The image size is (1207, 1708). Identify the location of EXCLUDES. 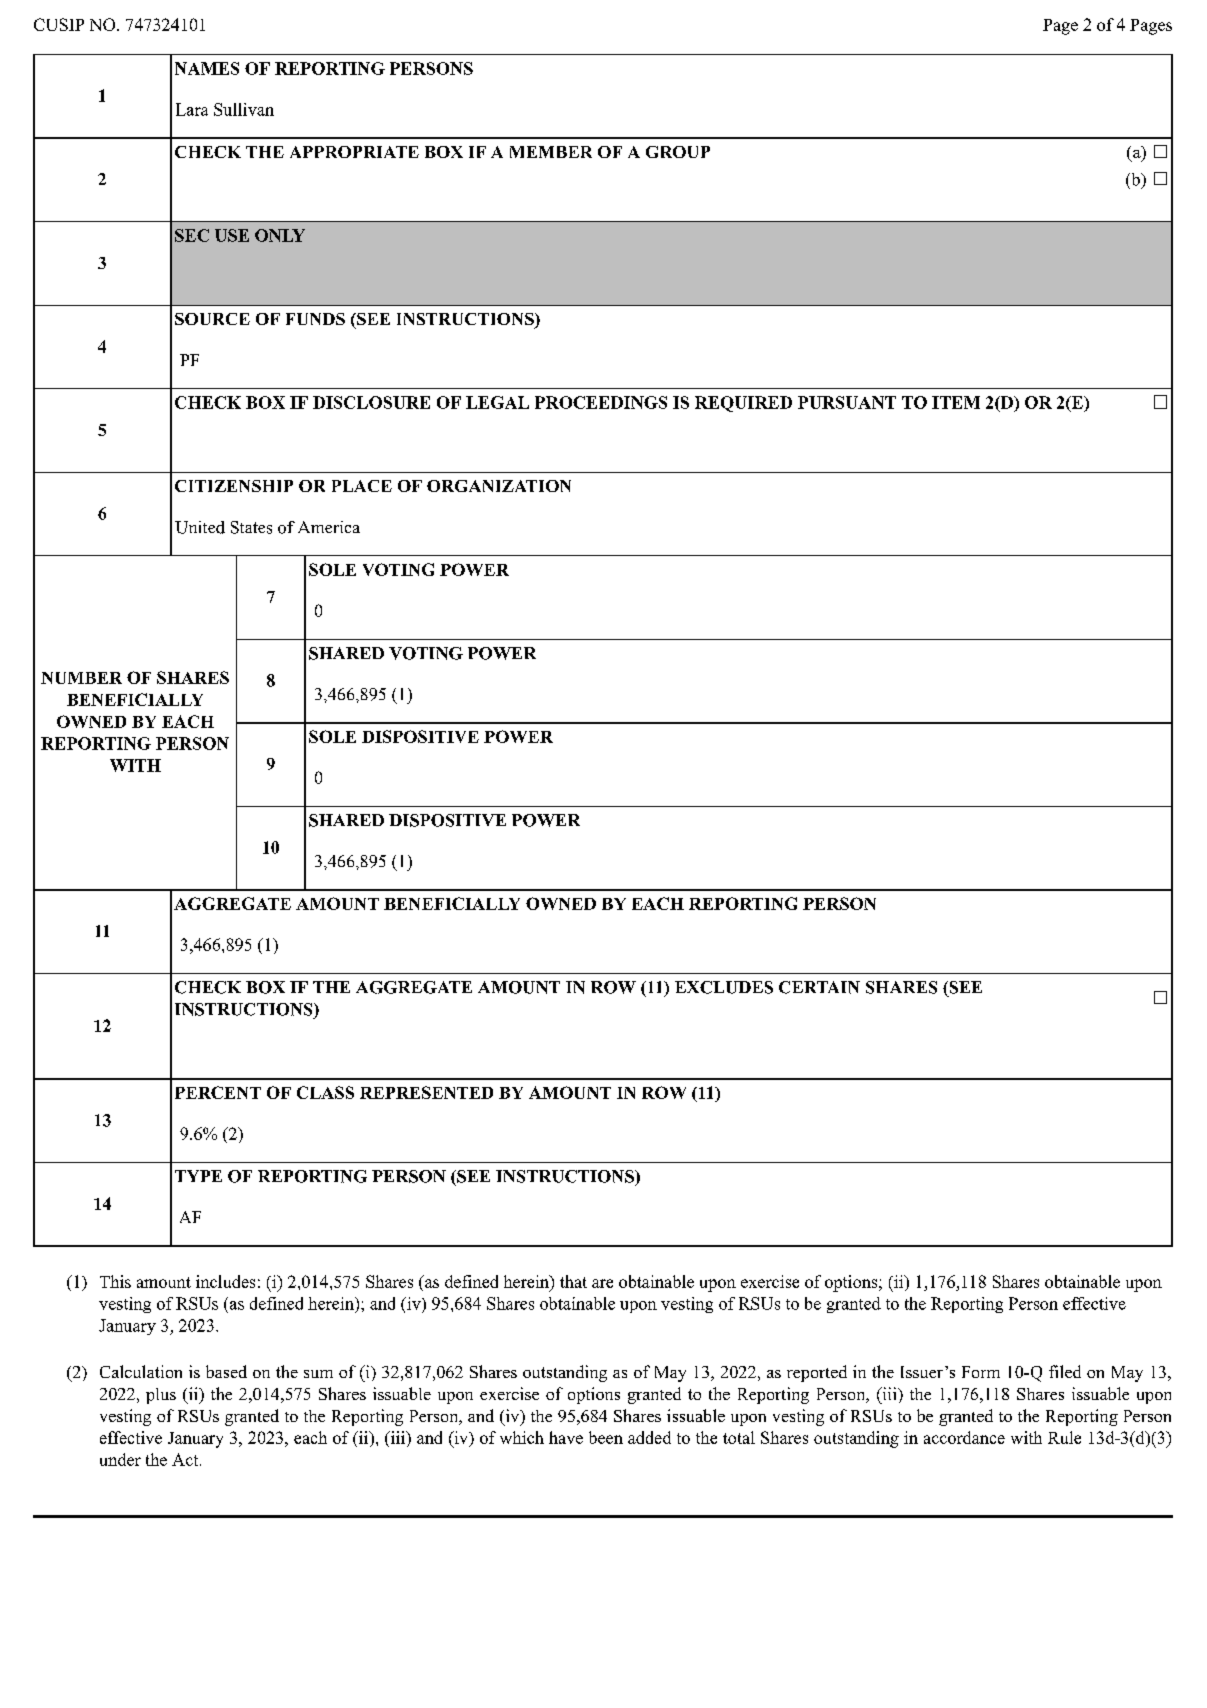
(724, 987).
